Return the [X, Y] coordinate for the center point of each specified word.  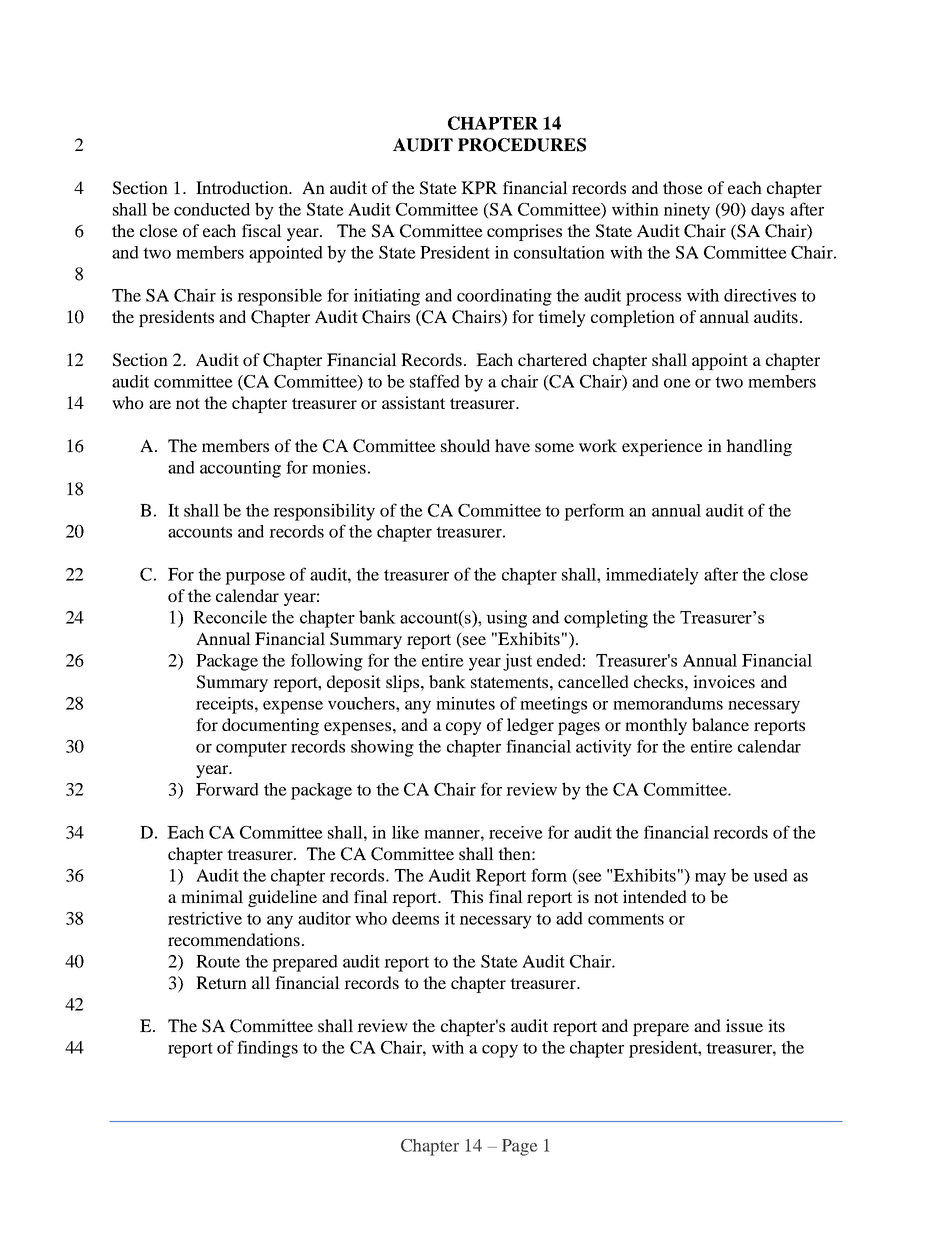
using [506, 619]
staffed [435, 381]
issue [744, 1025]
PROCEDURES [522, 145]
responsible [279, 297]
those [683, 187]
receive [516, 832]
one [677, 383]
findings [267, 1049]
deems [415, 918]
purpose [255, 578]
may [710, 879]
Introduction [243, 187]
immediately [652, 576]
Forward [227, 789]
